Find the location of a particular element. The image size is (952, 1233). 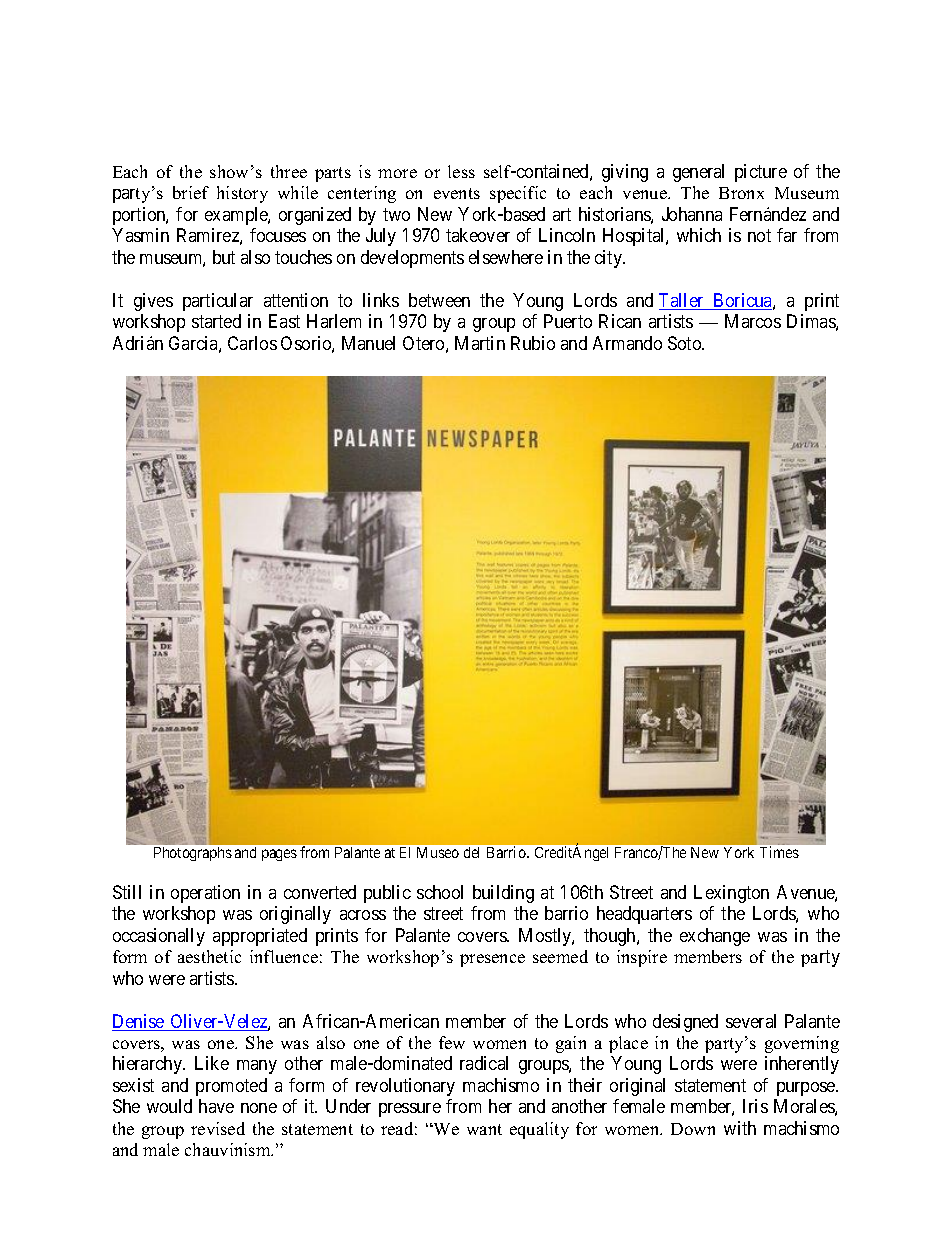

events is located at coordinates (457, 193).
